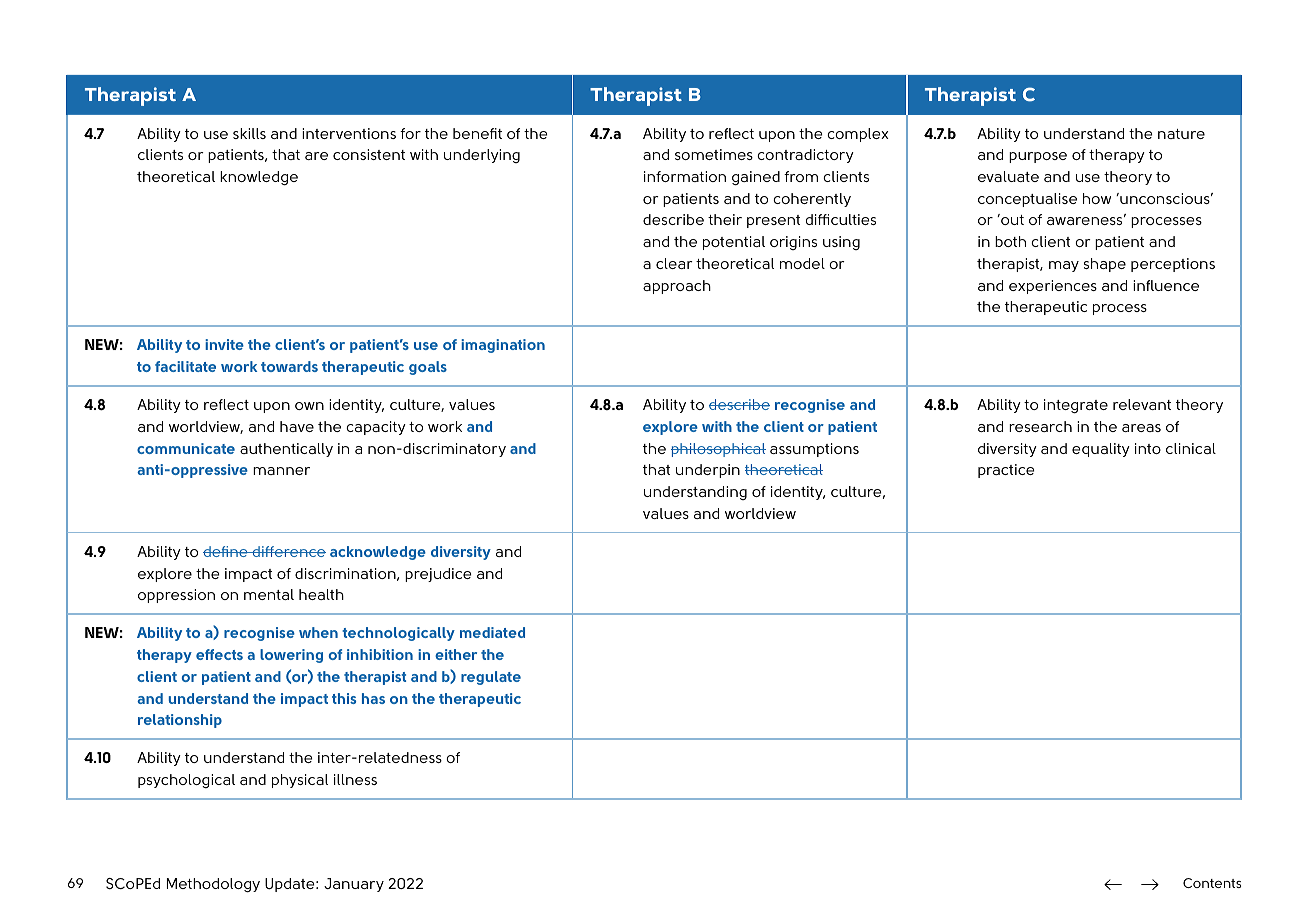  I want to click on illness, so click(355, 779).
